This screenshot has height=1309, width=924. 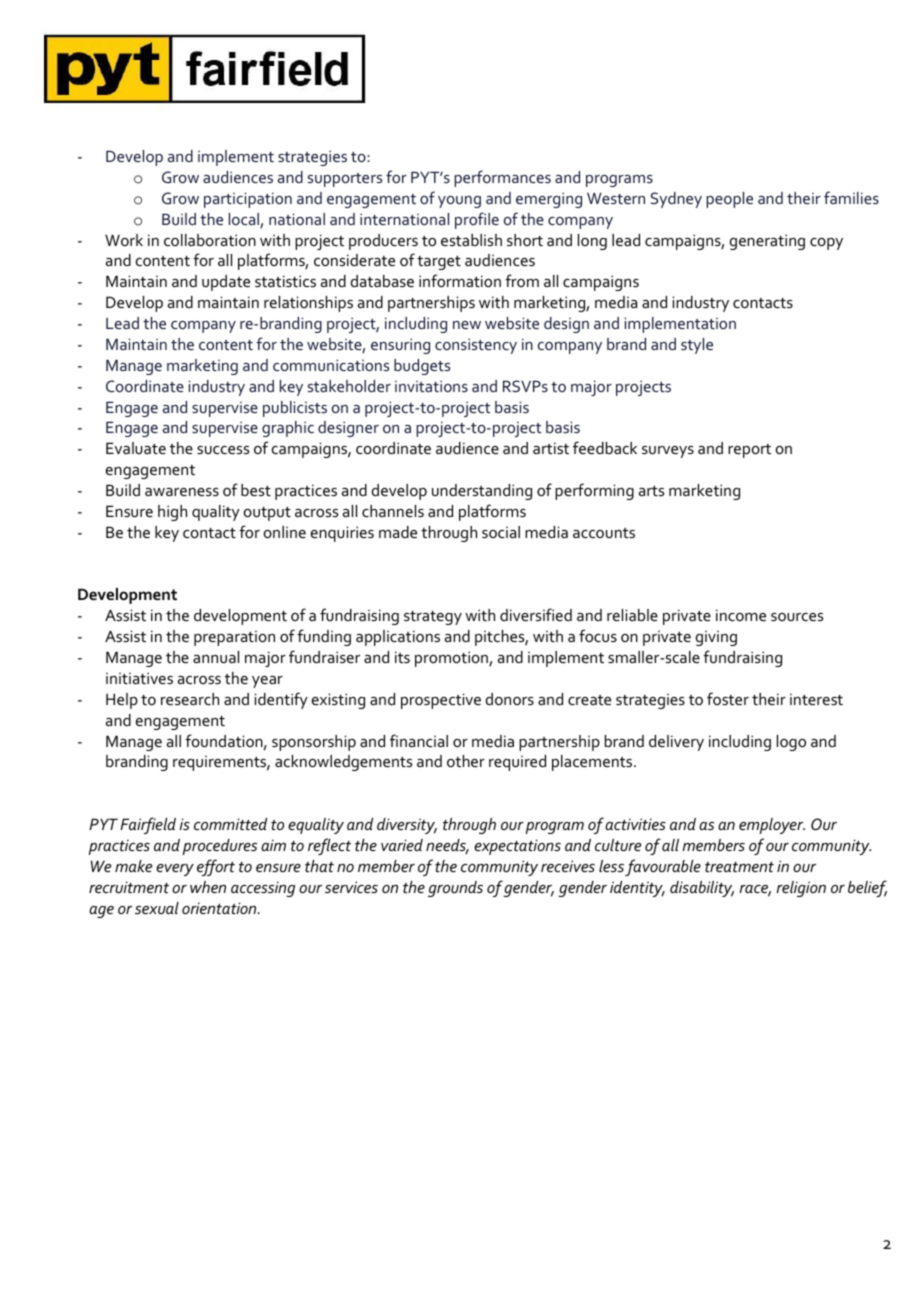 What do you see at coordinates (223, 450) in the screenshot?
I see `success` at bounding box center [223, 450].
